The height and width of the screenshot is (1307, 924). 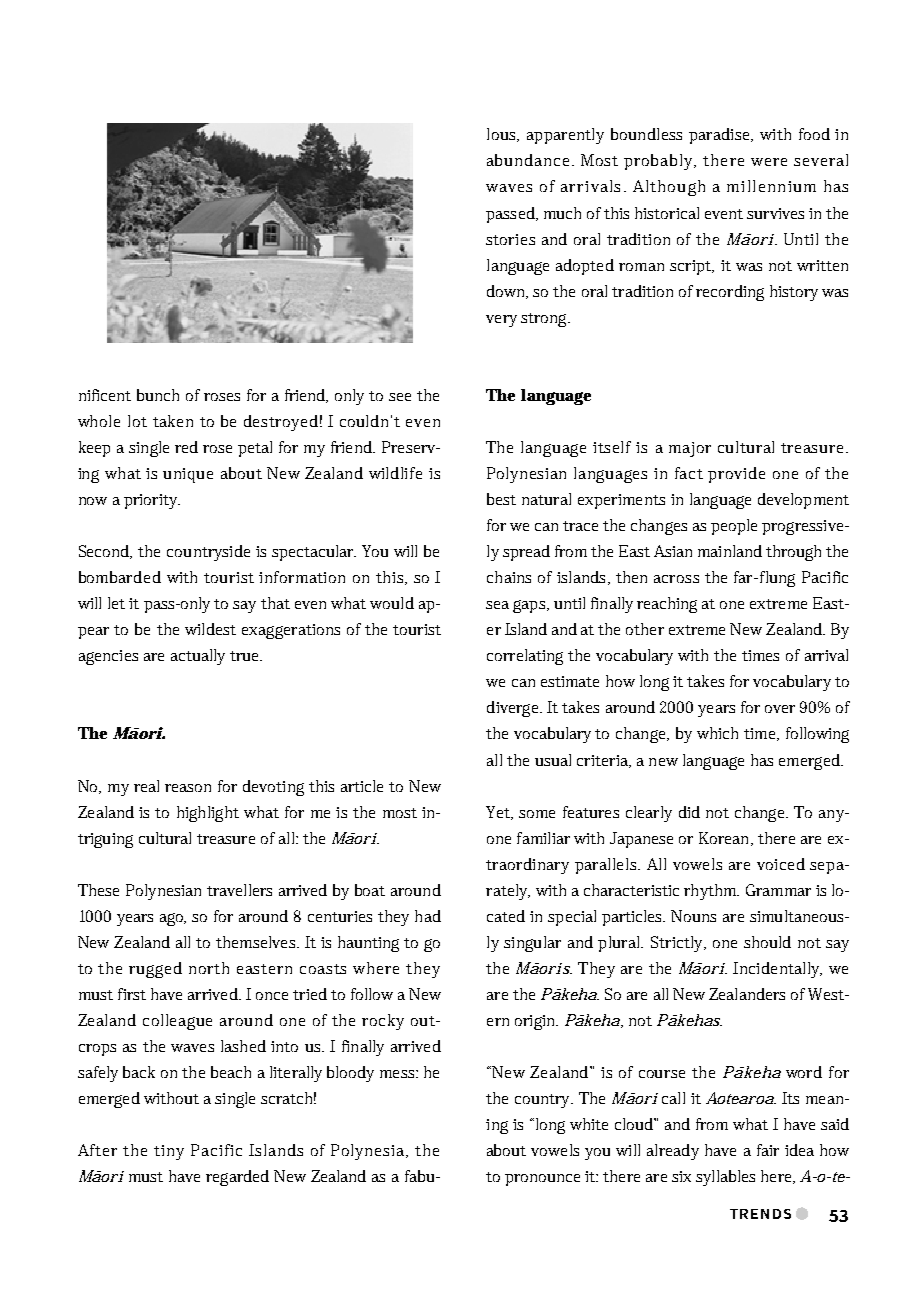 What do you see at coordinates (169, 1152) in the screenshot?
I see `tiny` at bounding box center [169, 1152].
